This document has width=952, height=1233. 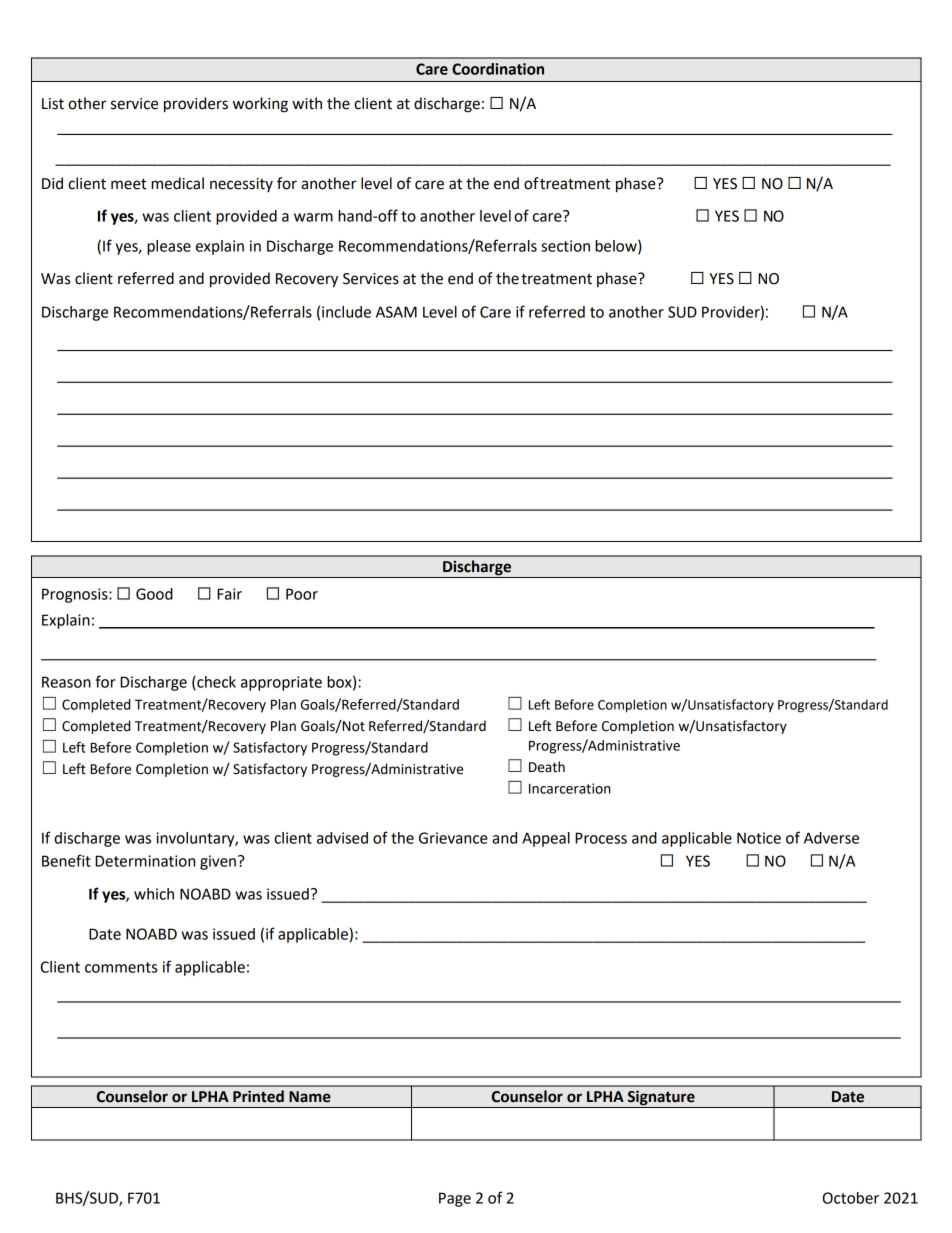 What do you see at coordinates (302, 594) in the document?
I see `Poor` at bounding box center [302, 594].
